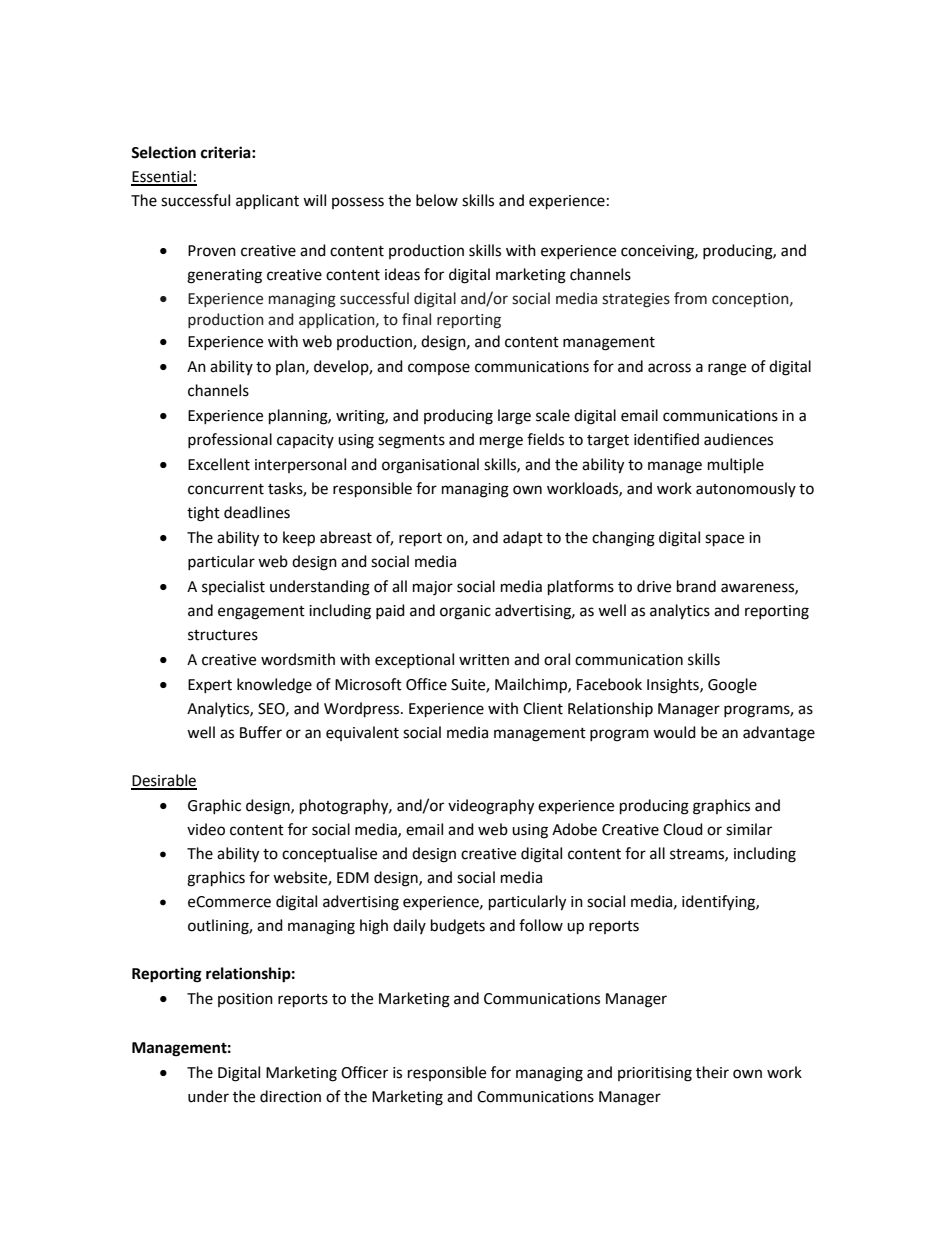 This page has width=952, height=1233. I want to click on direction, so click(290, 1096).
